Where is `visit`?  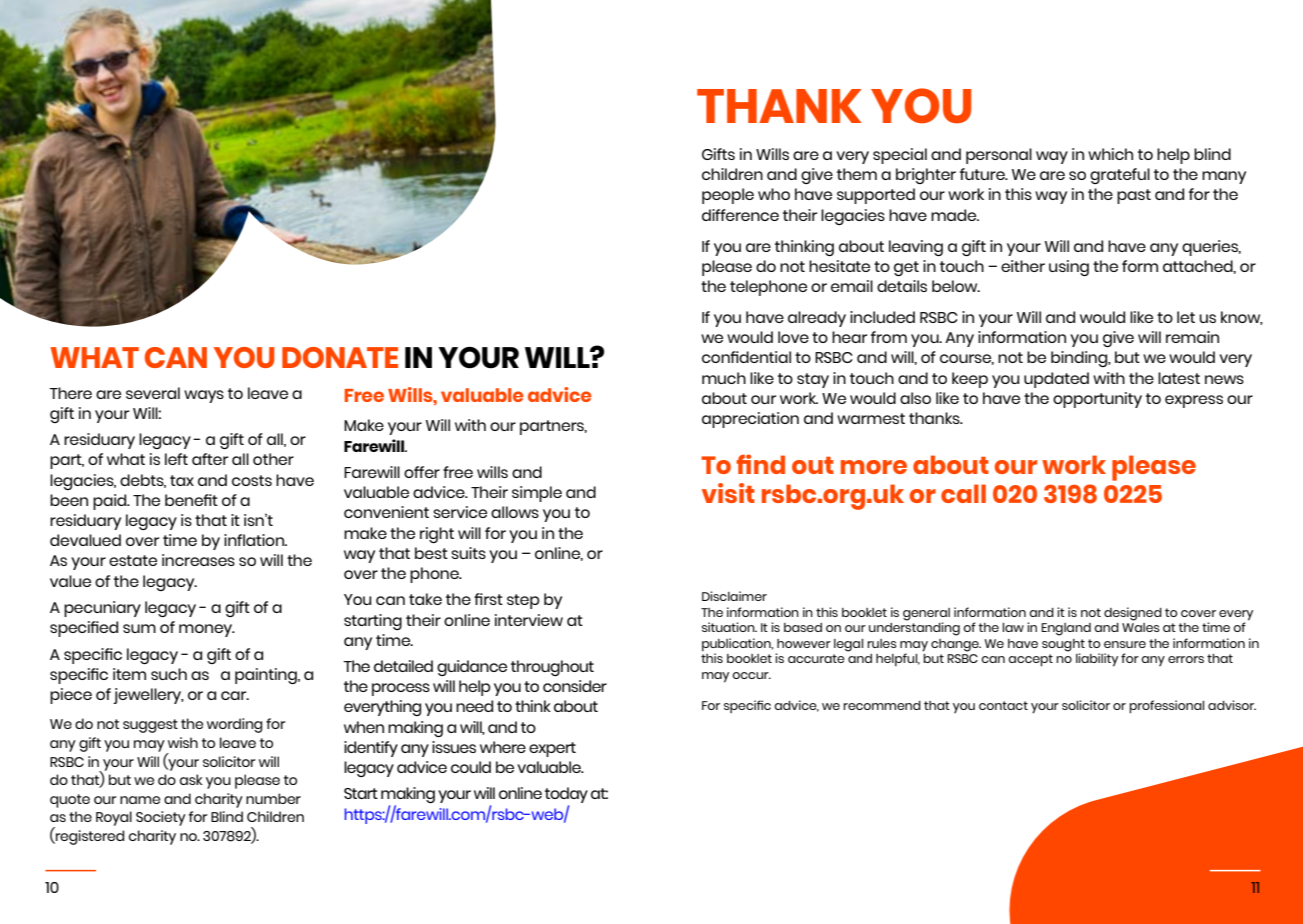 visit is located at coordinates (728, 493).
